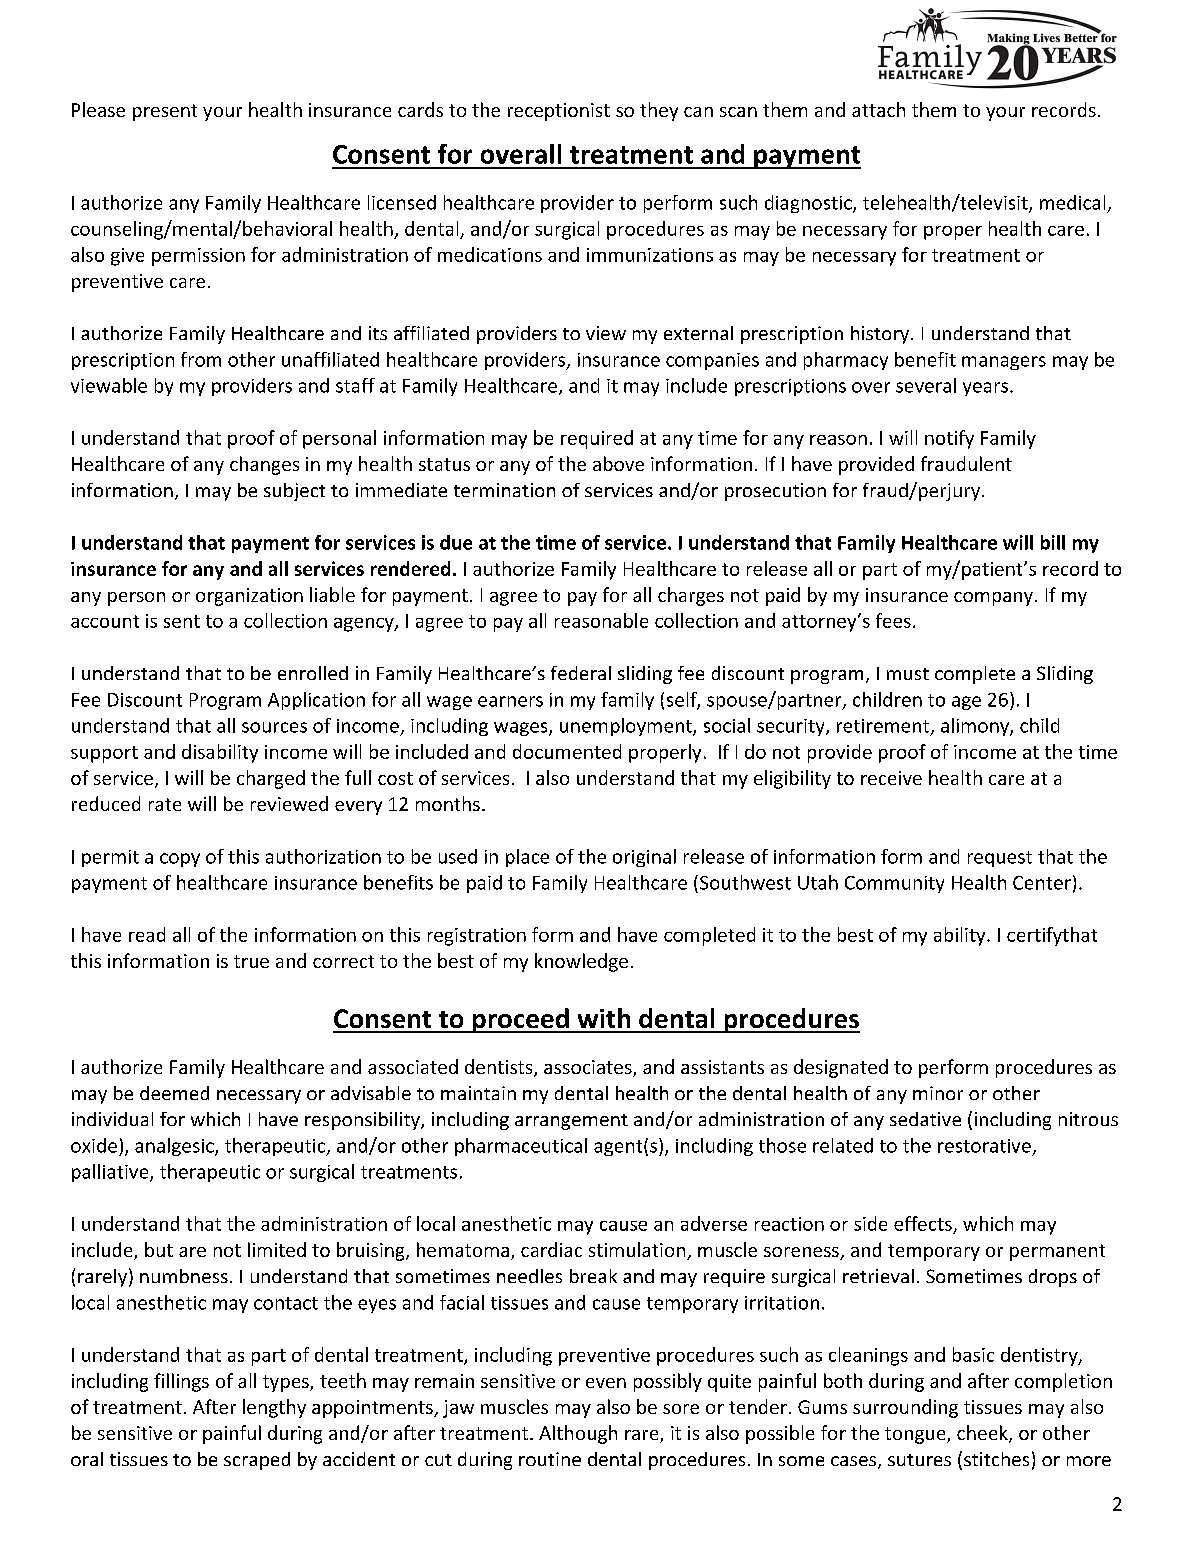 Image resolution: width=1193 pixels, height=1543 pixels. What do you see at coordinates (98, 109) in the screenshot?
I see `Please` at bounding box center [98, 109].
